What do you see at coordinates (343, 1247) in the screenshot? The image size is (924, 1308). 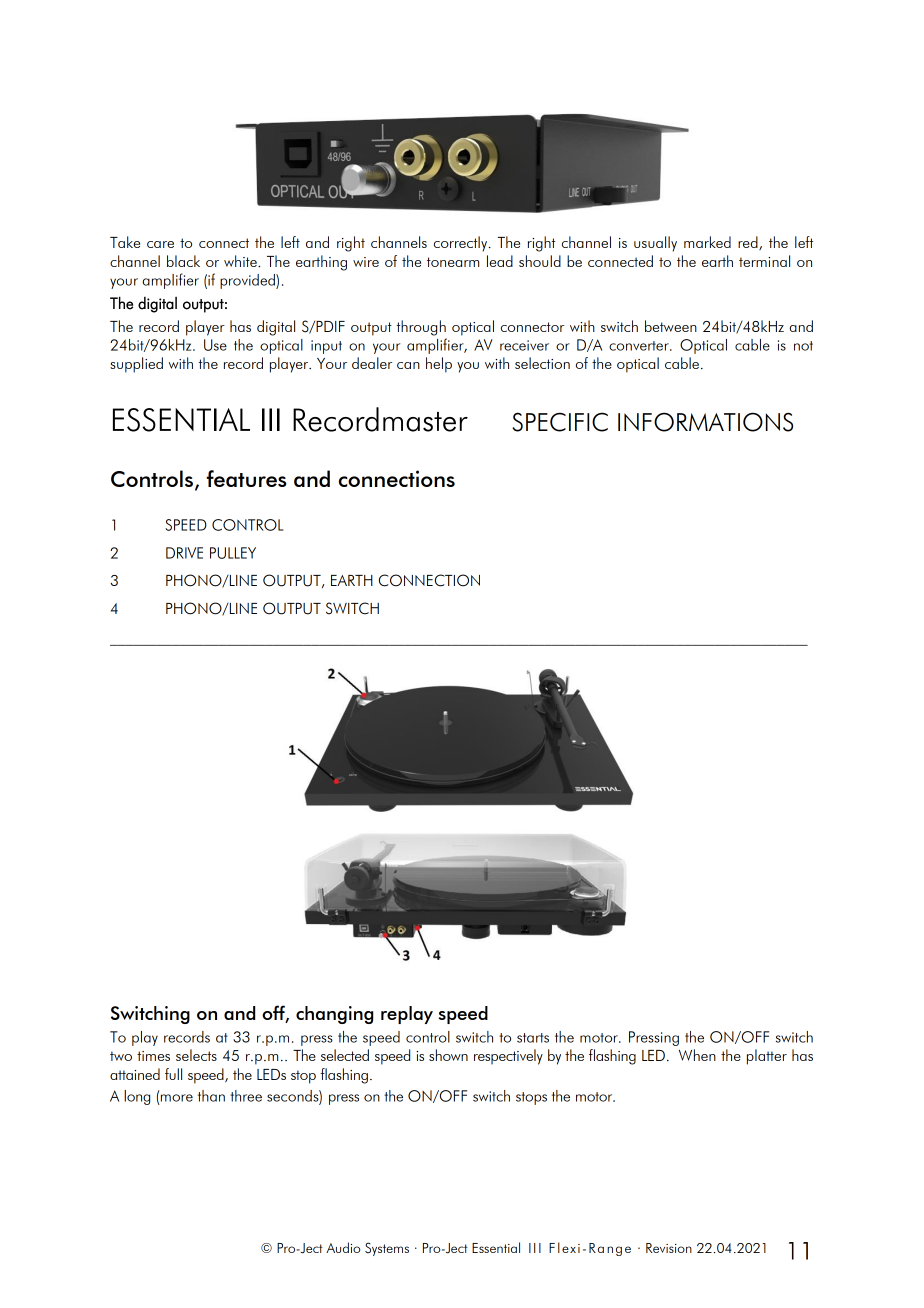 I see `Audio` at bounding box center [343, 1247].
